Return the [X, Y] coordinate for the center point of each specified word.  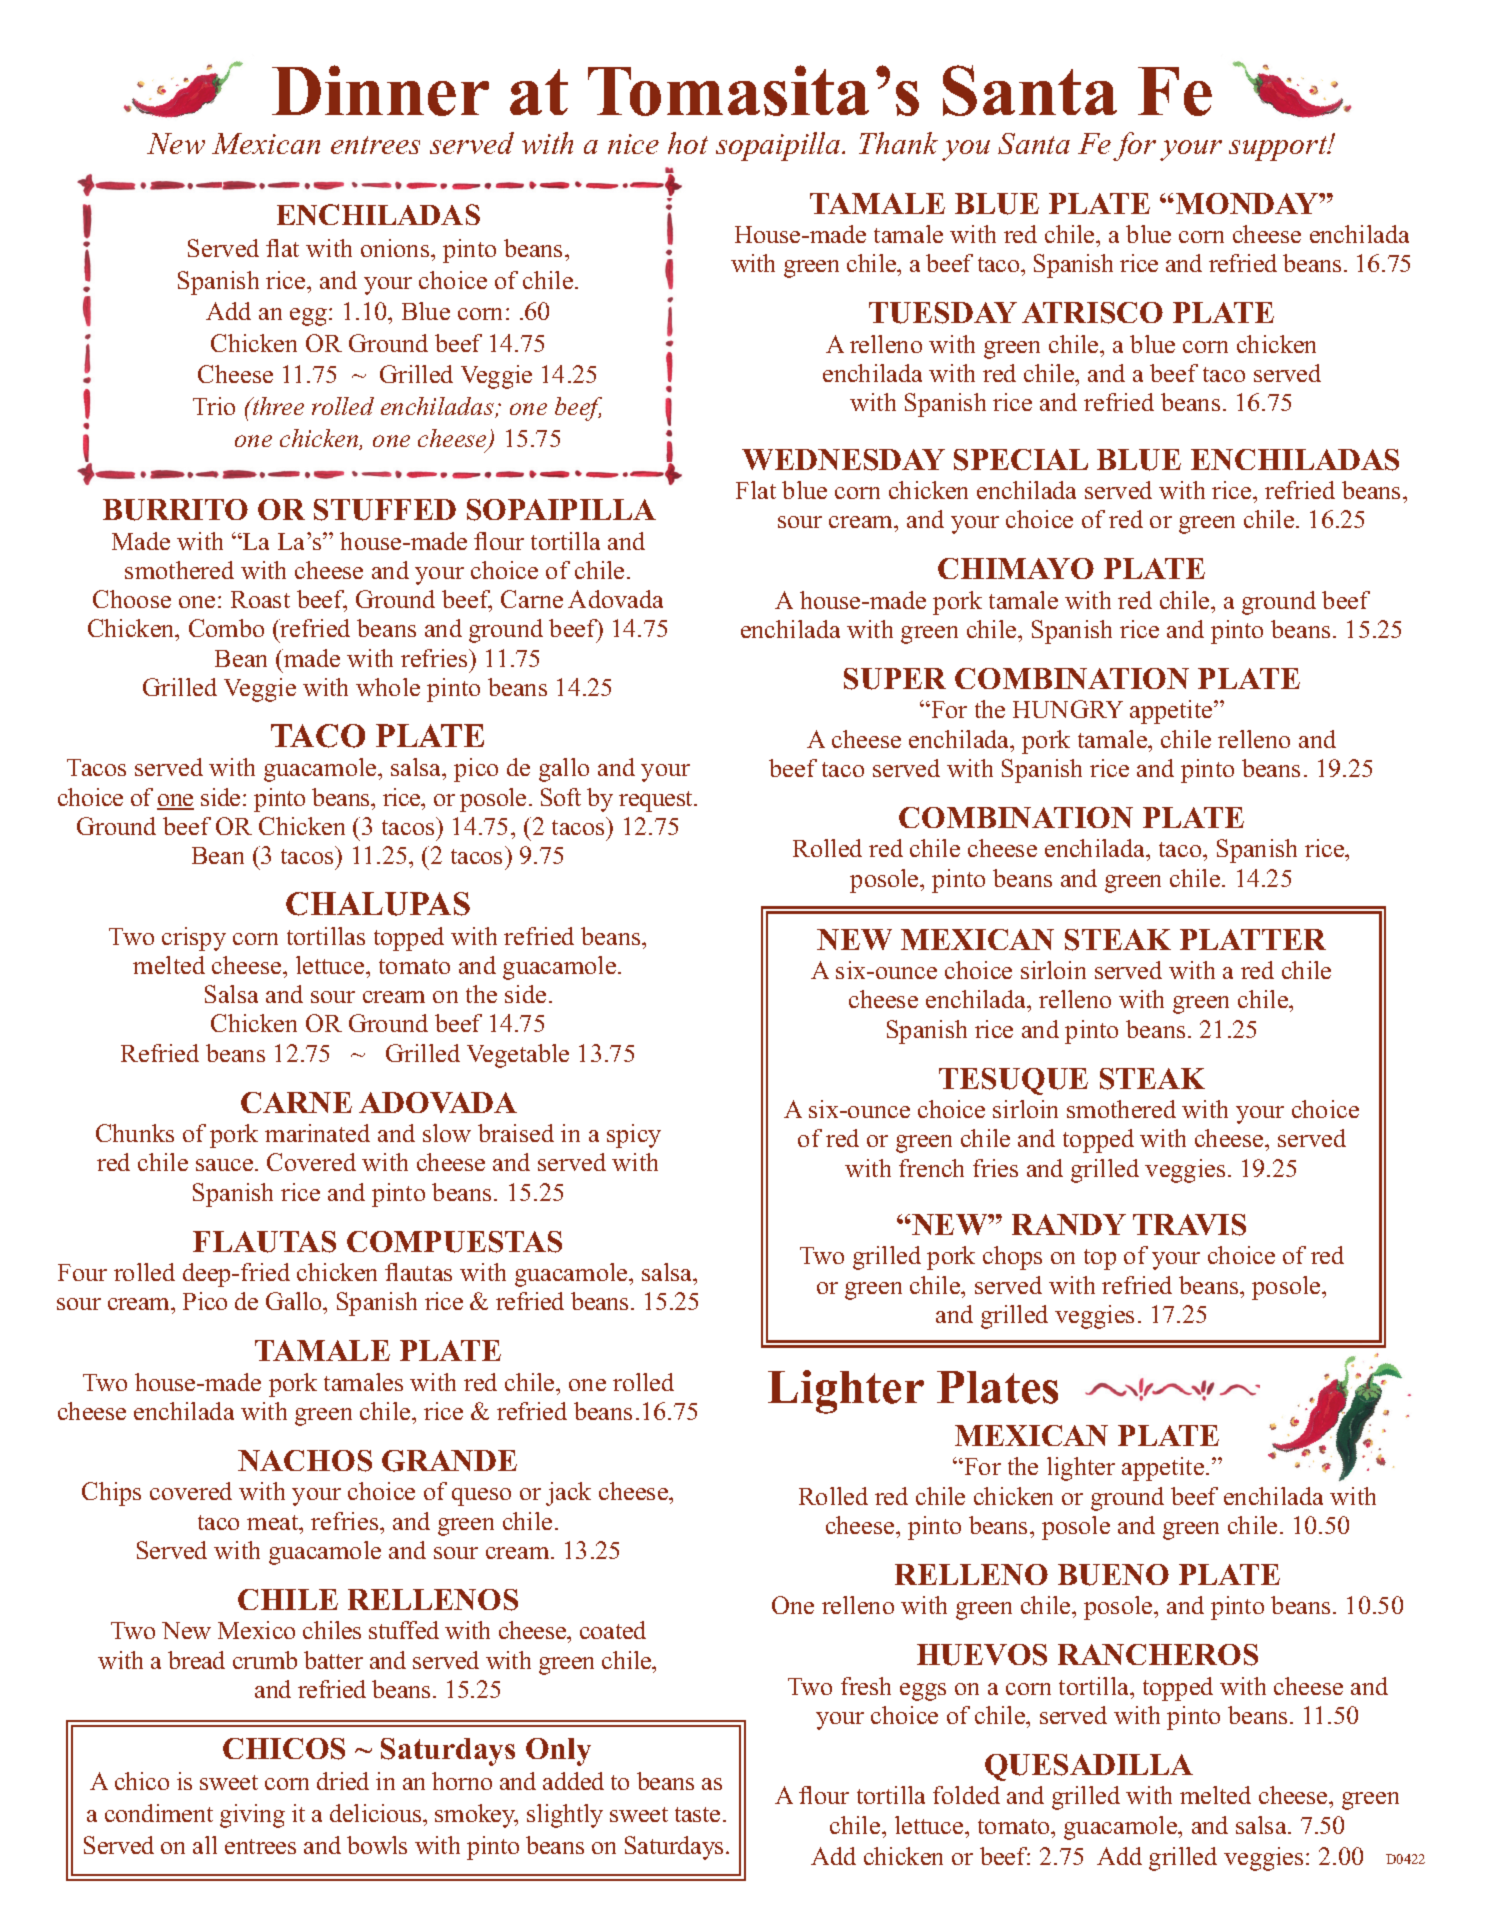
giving [252, 1816]
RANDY [1069, 1224]
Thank [898, 143]
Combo [226, 628]
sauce [226, 1165]
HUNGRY [1068, 709]
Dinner [380, 90]
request [657, 801]
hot [688, 143]
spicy [634, 1136]
